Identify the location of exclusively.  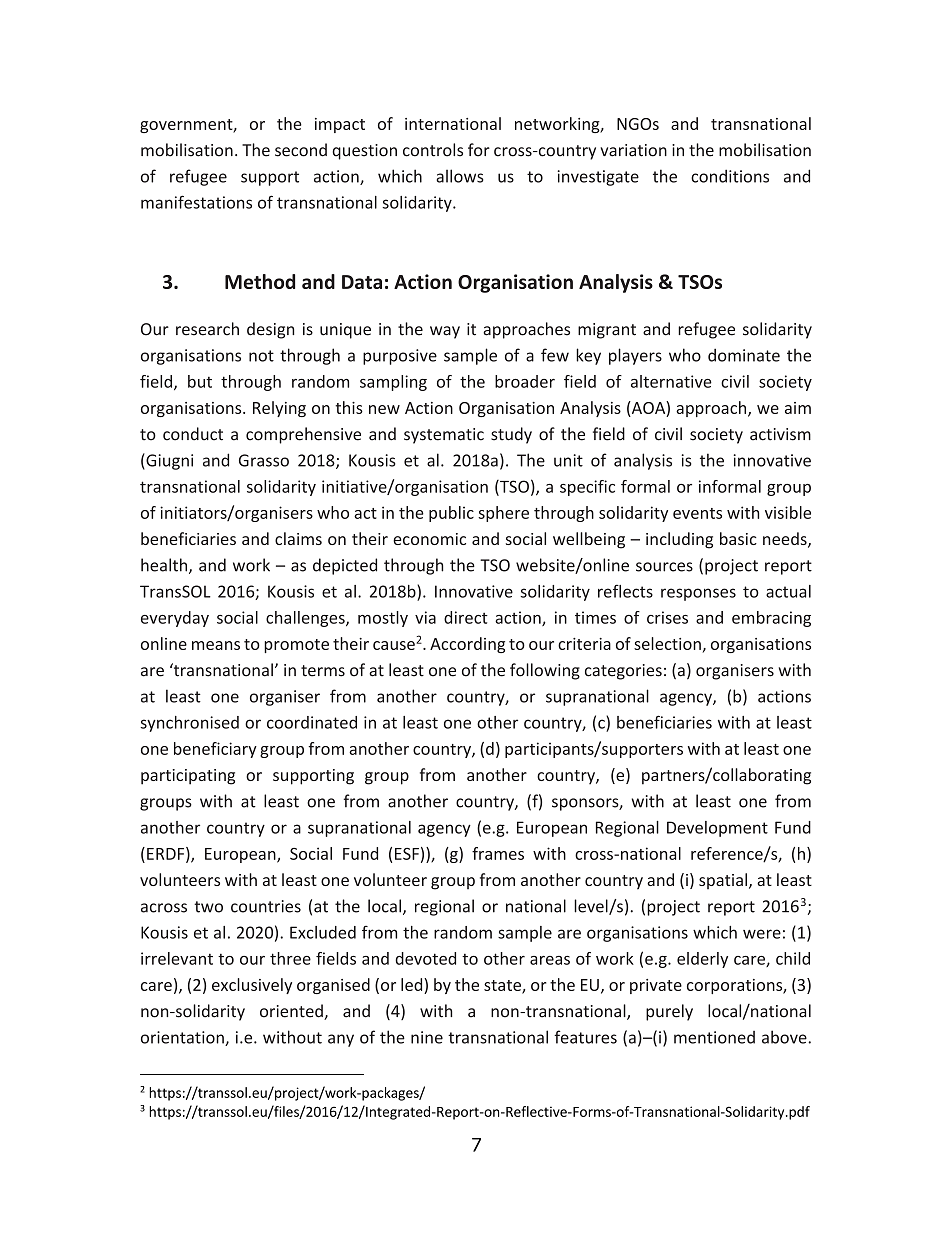
(252, 986).
